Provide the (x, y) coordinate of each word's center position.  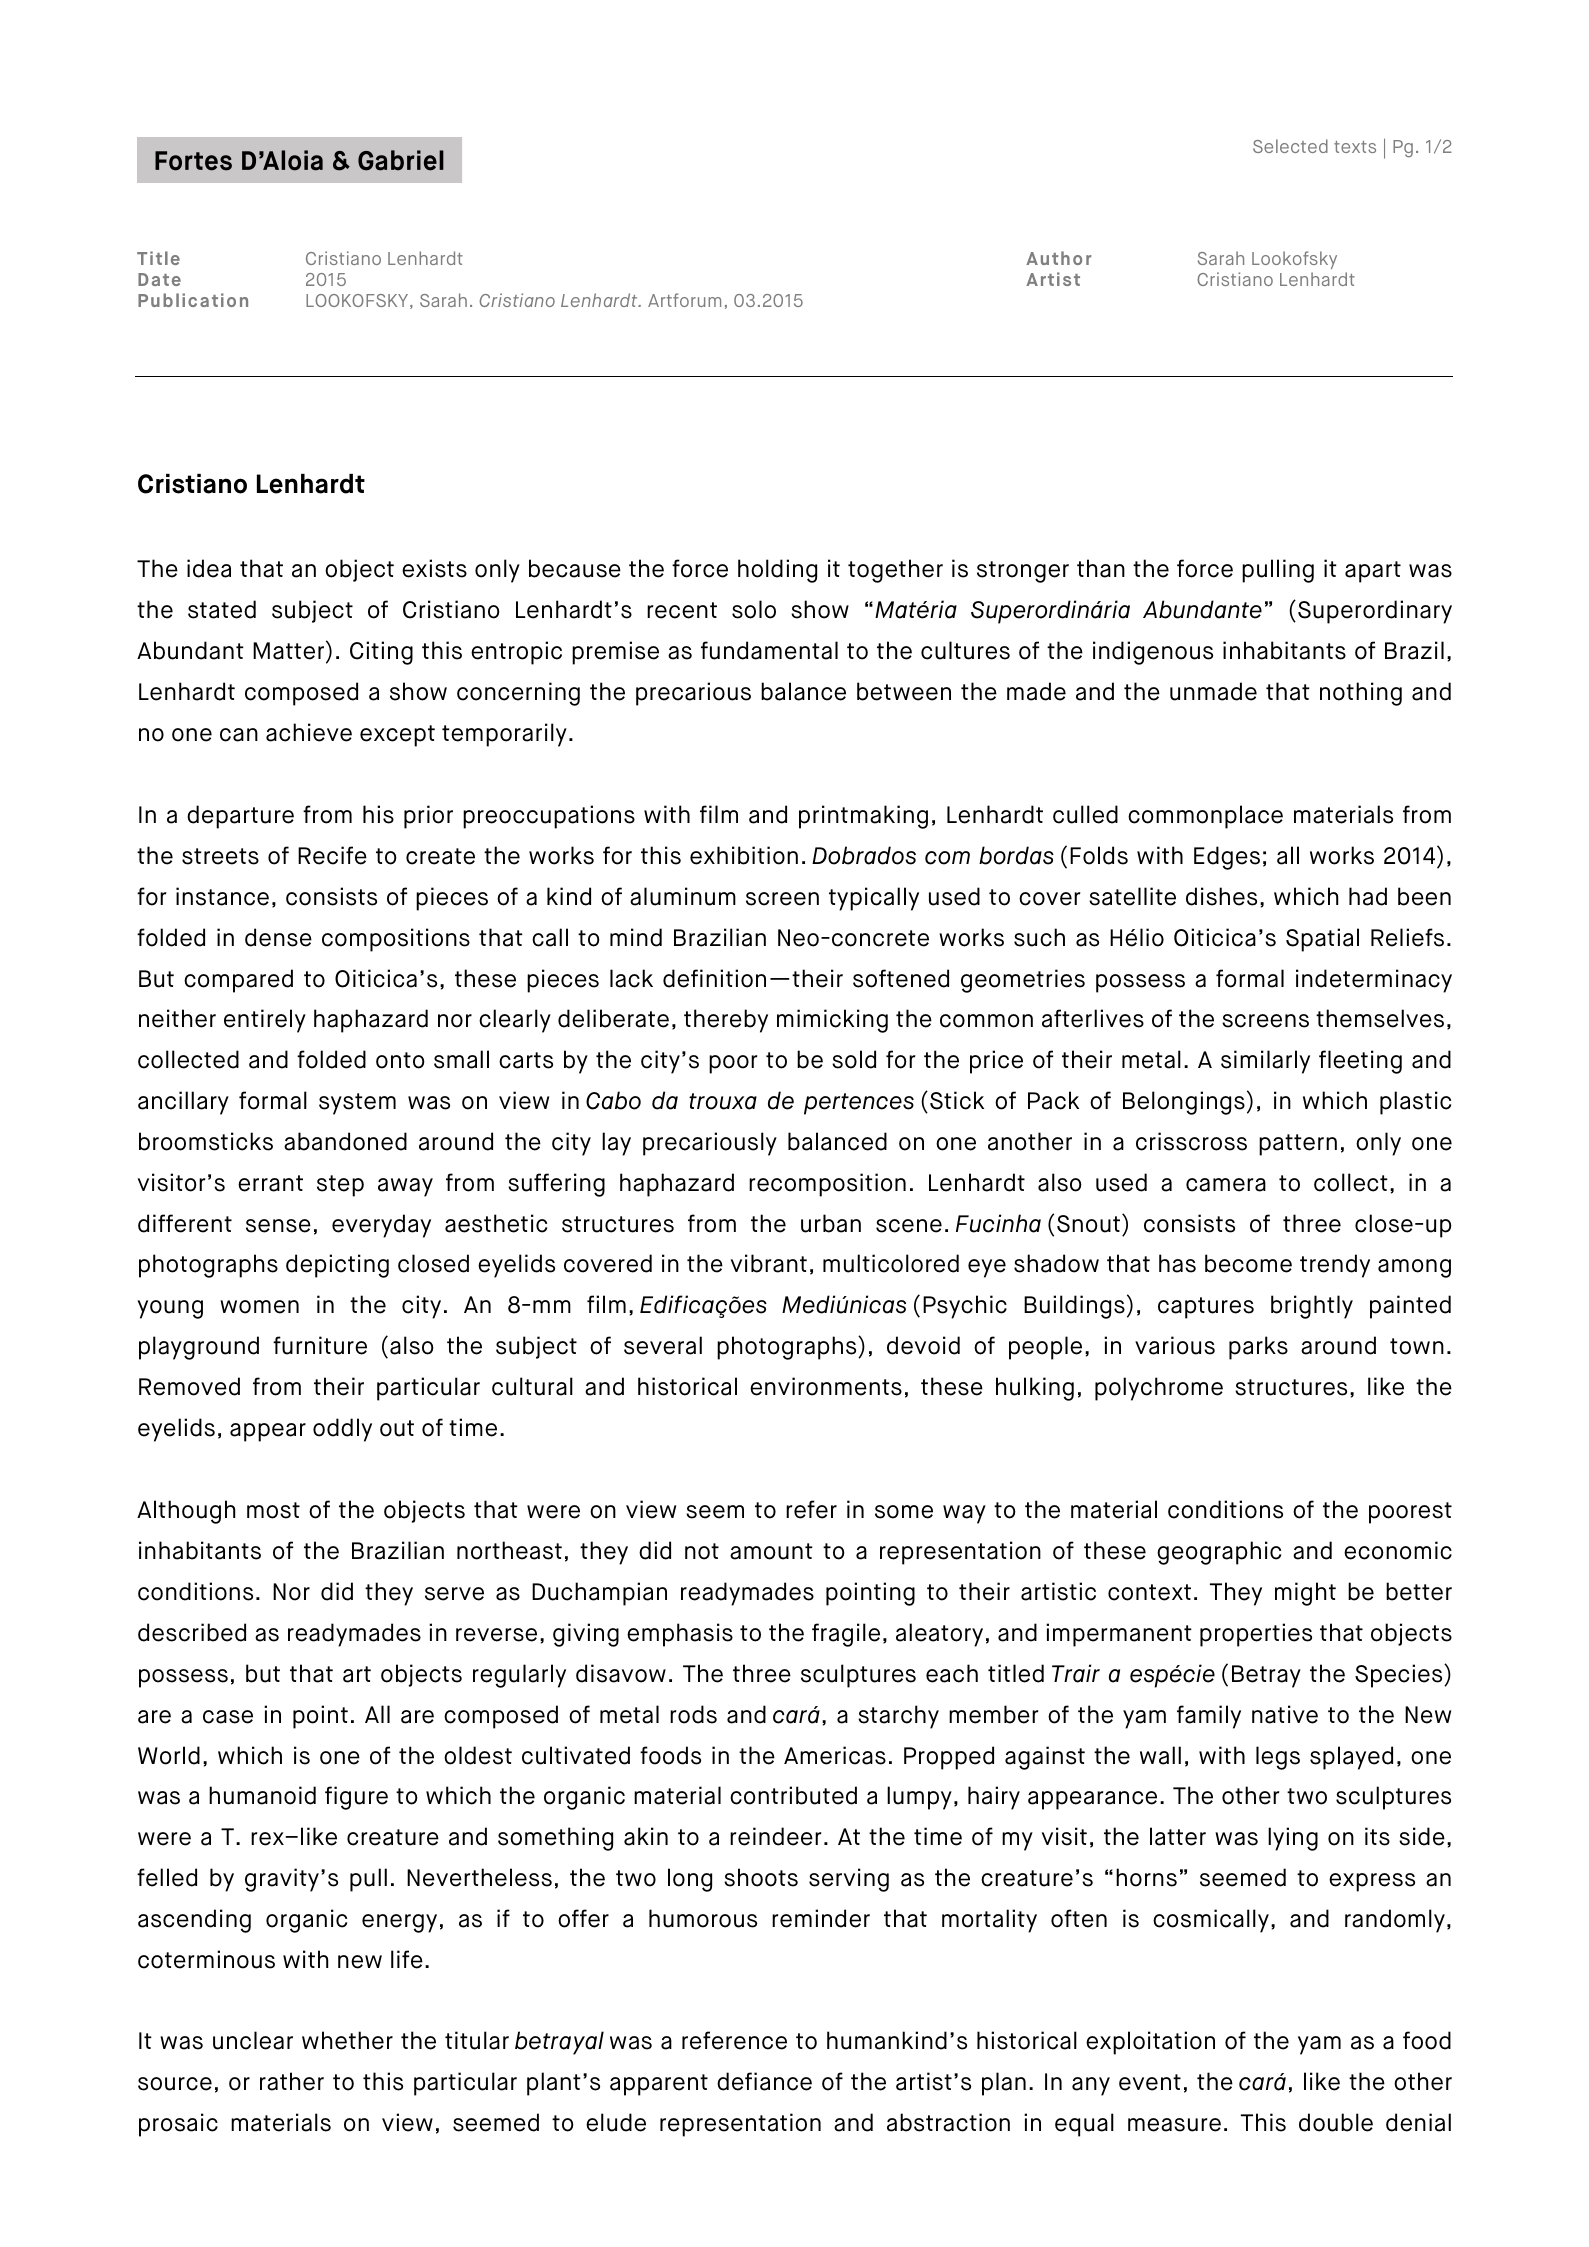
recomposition (827, 1185)
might (1305, 1594)
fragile (846, 1635)
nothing (1361, 694)
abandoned (345, 1141)
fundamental (769, 650)
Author (1059, 258)
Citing (381, 653)
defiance (764, 2081)
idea (209, 568)
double (1336, 2122)
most (273, 1510)
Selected (1290, 146)
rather (292, 2081)
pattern (1298, 1145)
